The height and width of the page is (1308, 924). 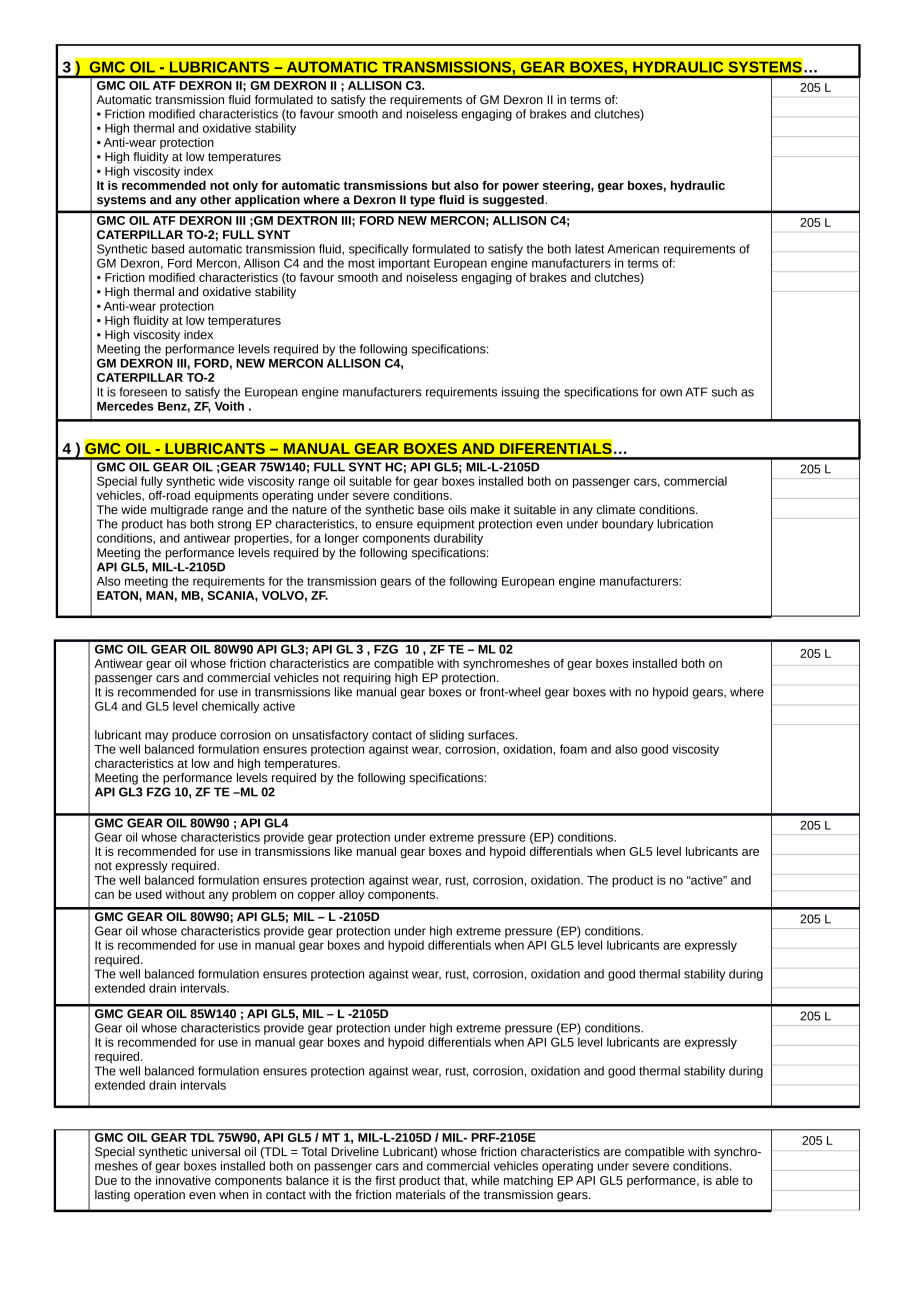 What do you see at coordinates (628, 525) in the page?
I see `boundary` at bounding box center [628, 525].
